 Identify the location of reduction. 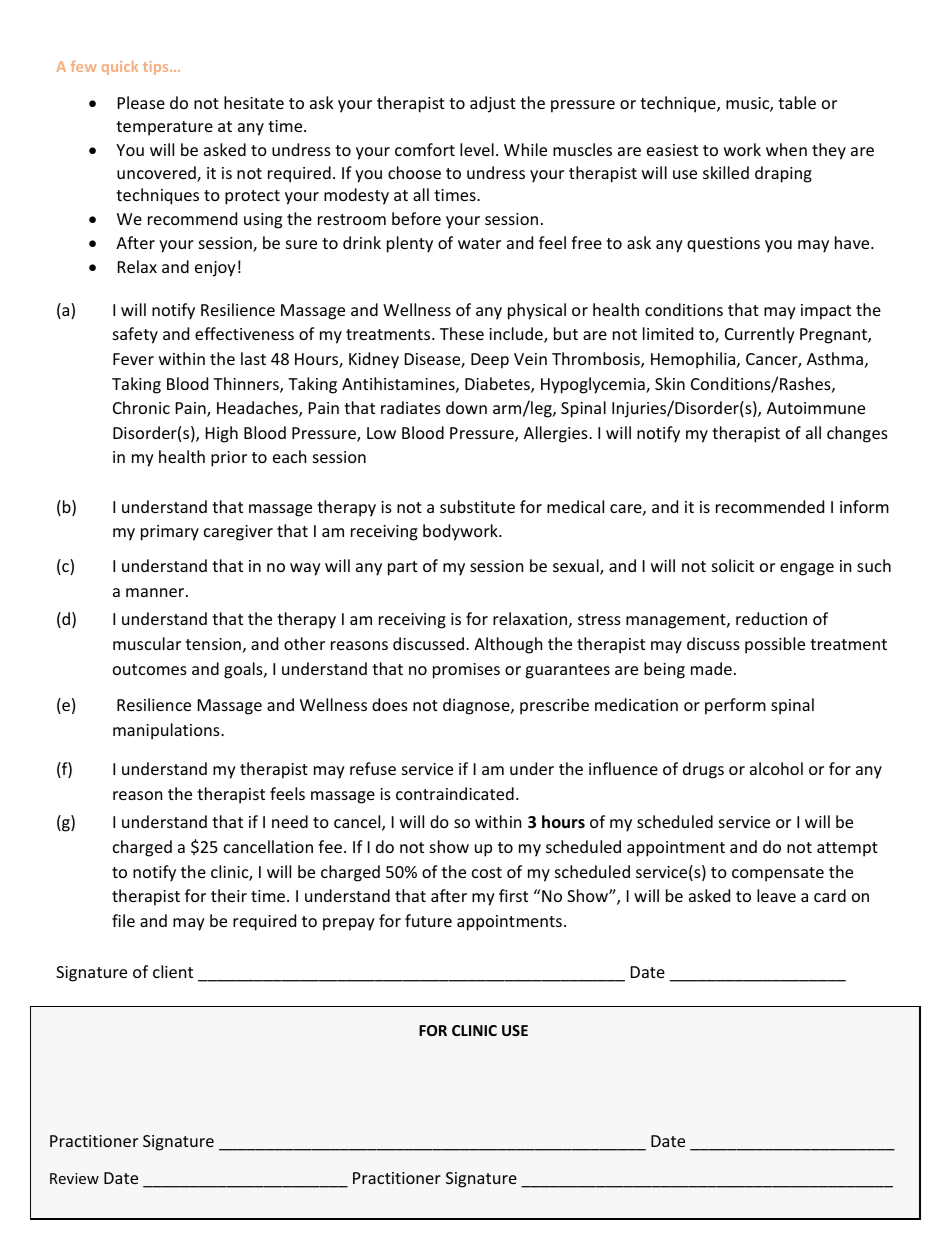
(771, 618).
